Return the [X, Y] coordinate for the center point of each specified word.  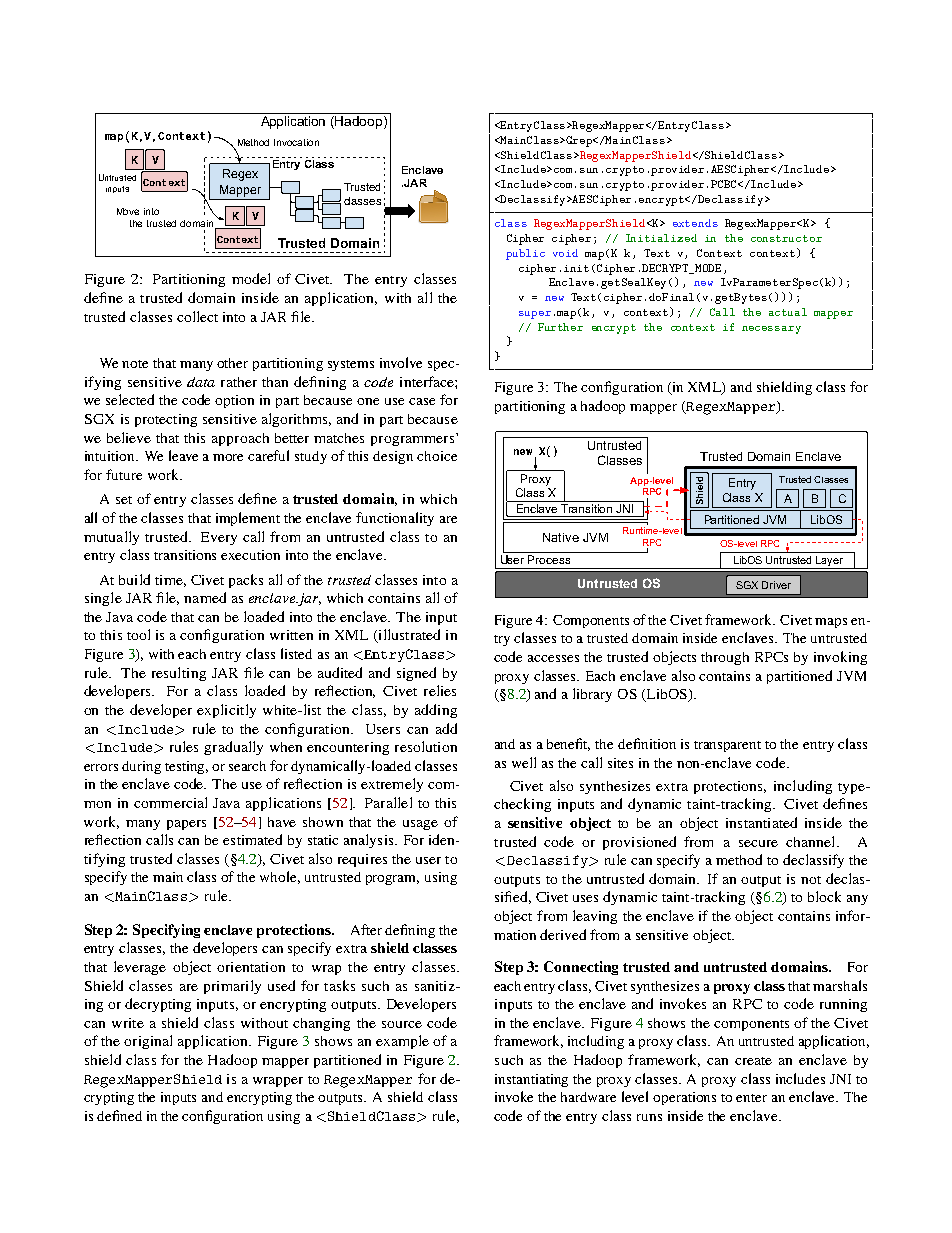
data [201, 382]
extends [695, 223]
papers [186, 825]
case [422, 401]
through [725, 658]
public [525, 254]
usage [420, 825]
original [148, 1042]
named [205, 597]
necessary [771, 330]
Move [128, 211]
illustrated [408, 636]
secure [758, 843]
